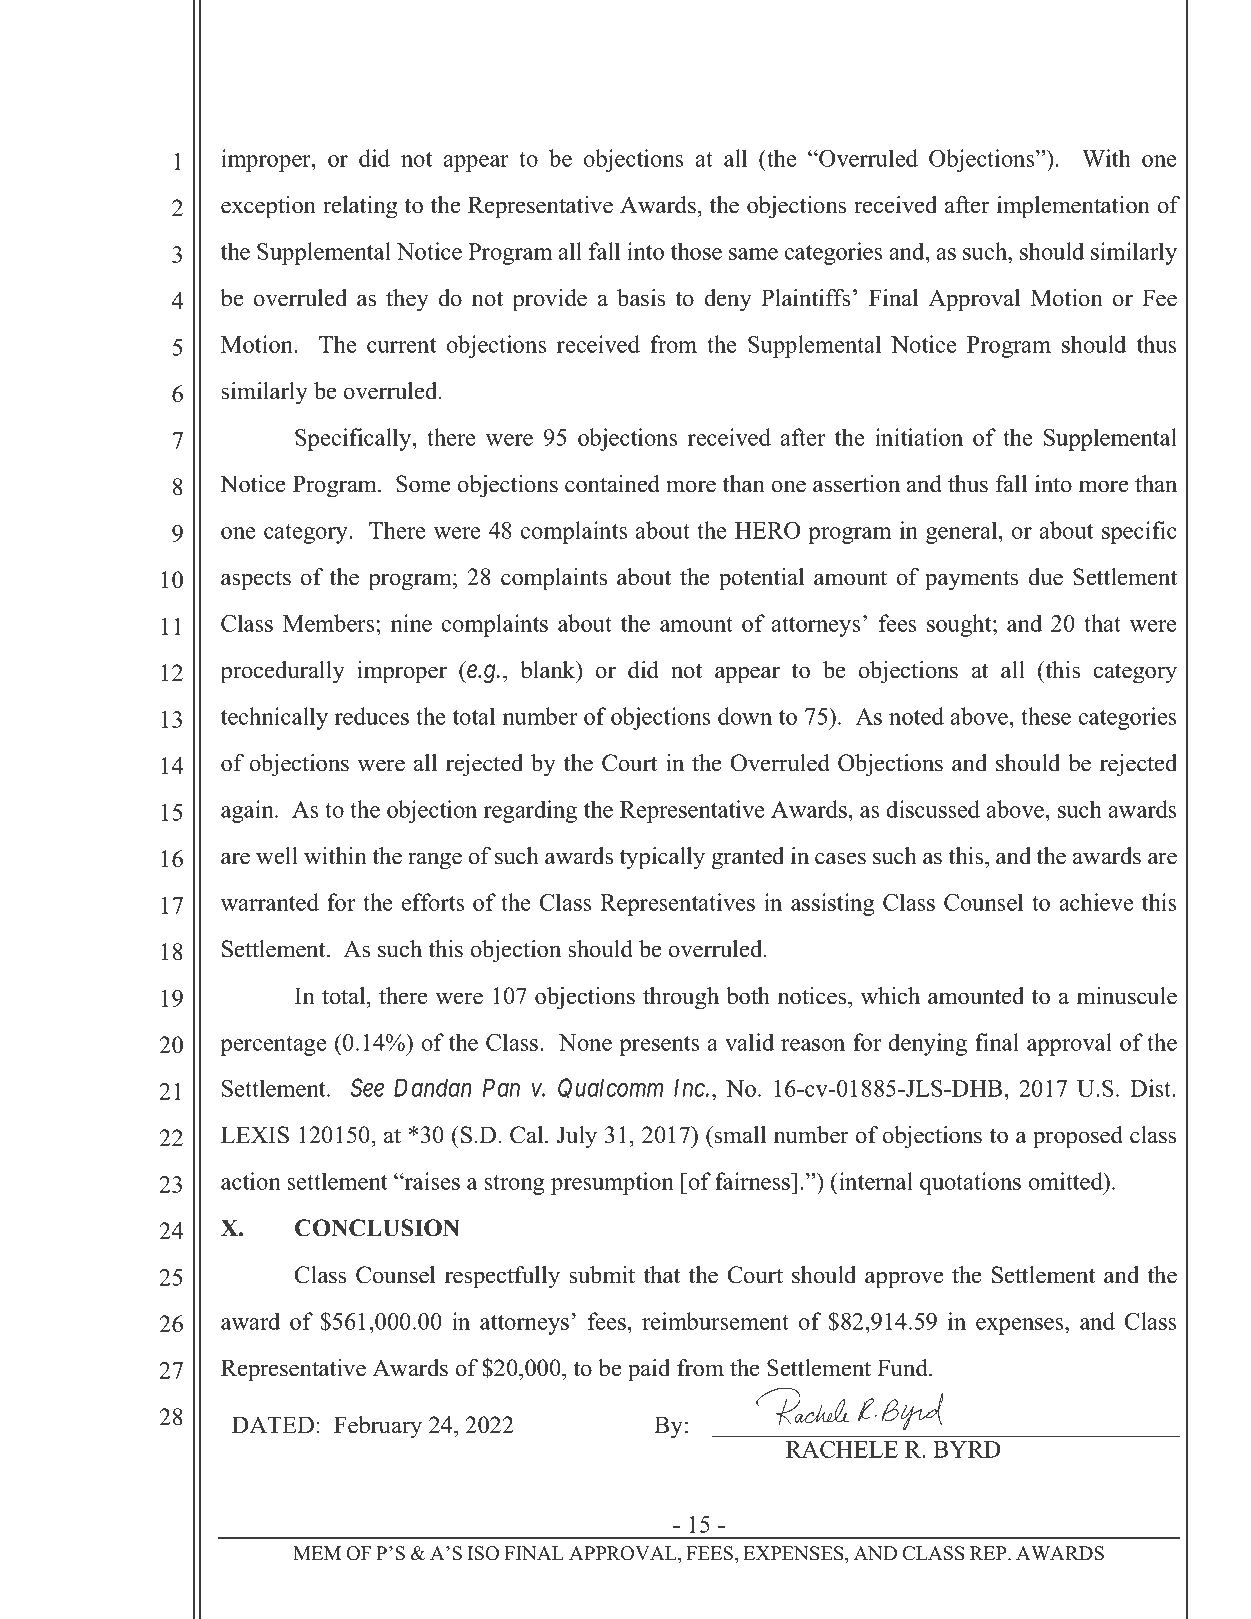 The width and height of the page is (1251, 1619). I want to click on See, so click(367, 1087).
